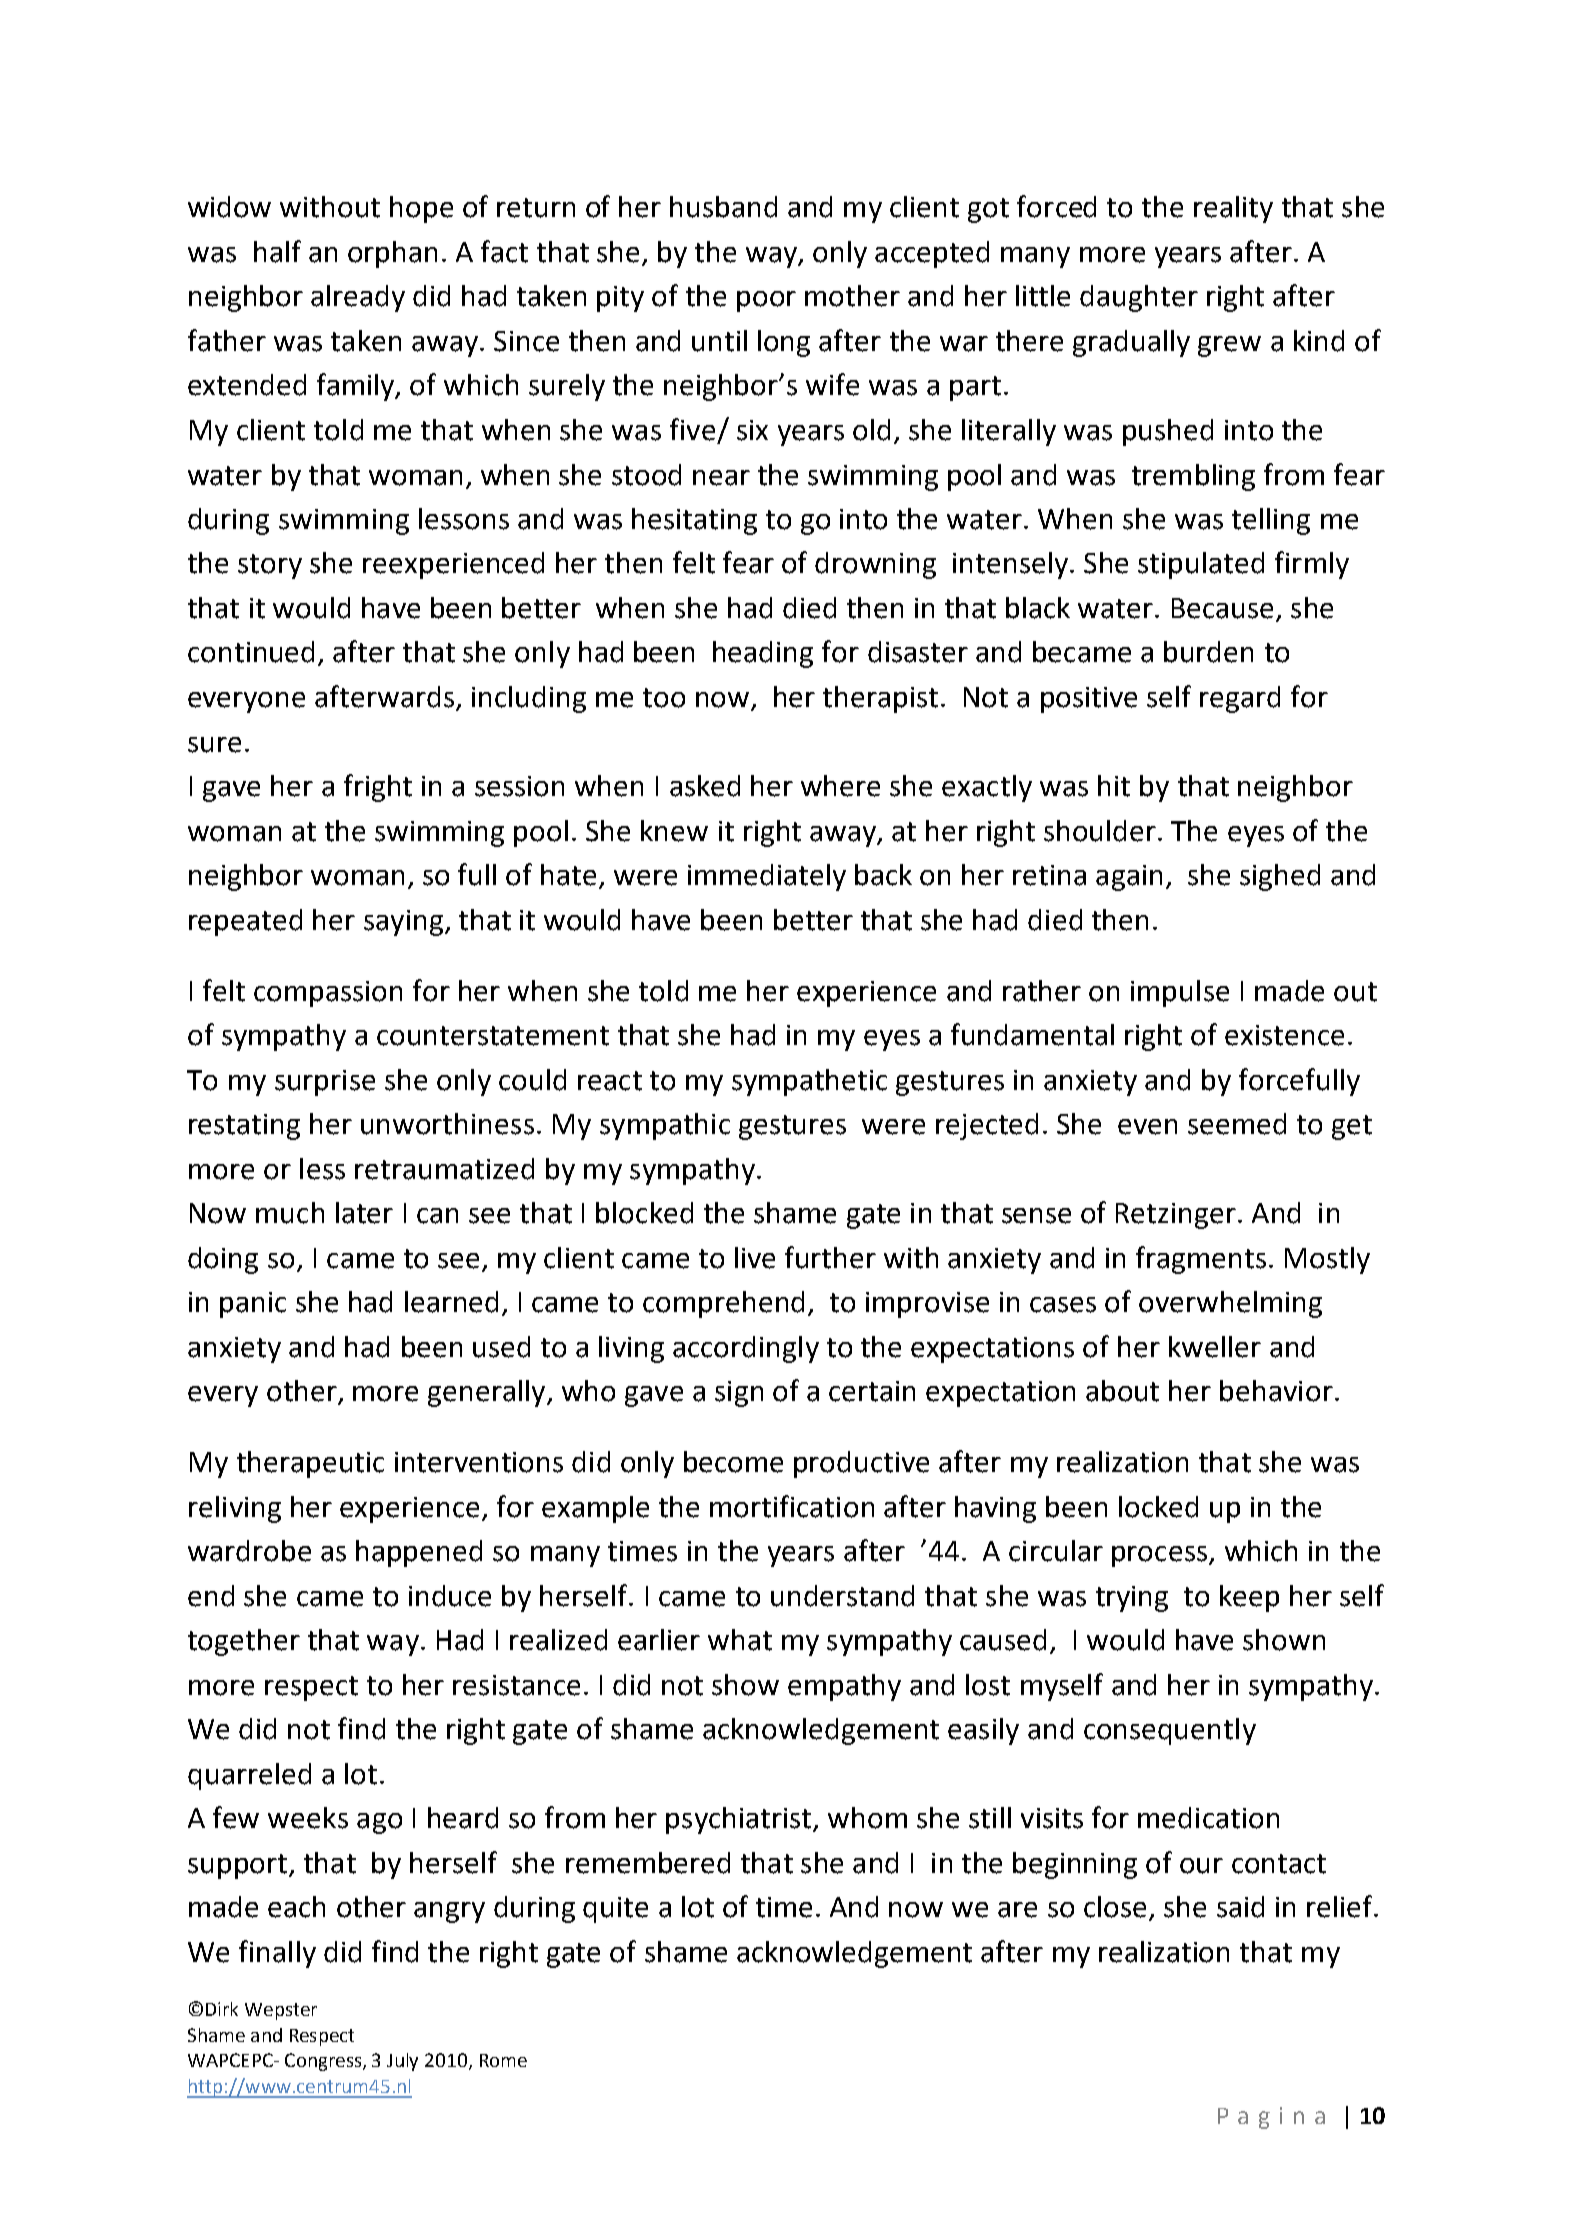 This image has height=2225, width=1573. What do you see at coordinates (615, 1910) in the image?
I see `quite` at bounding box center [615, 1910].
